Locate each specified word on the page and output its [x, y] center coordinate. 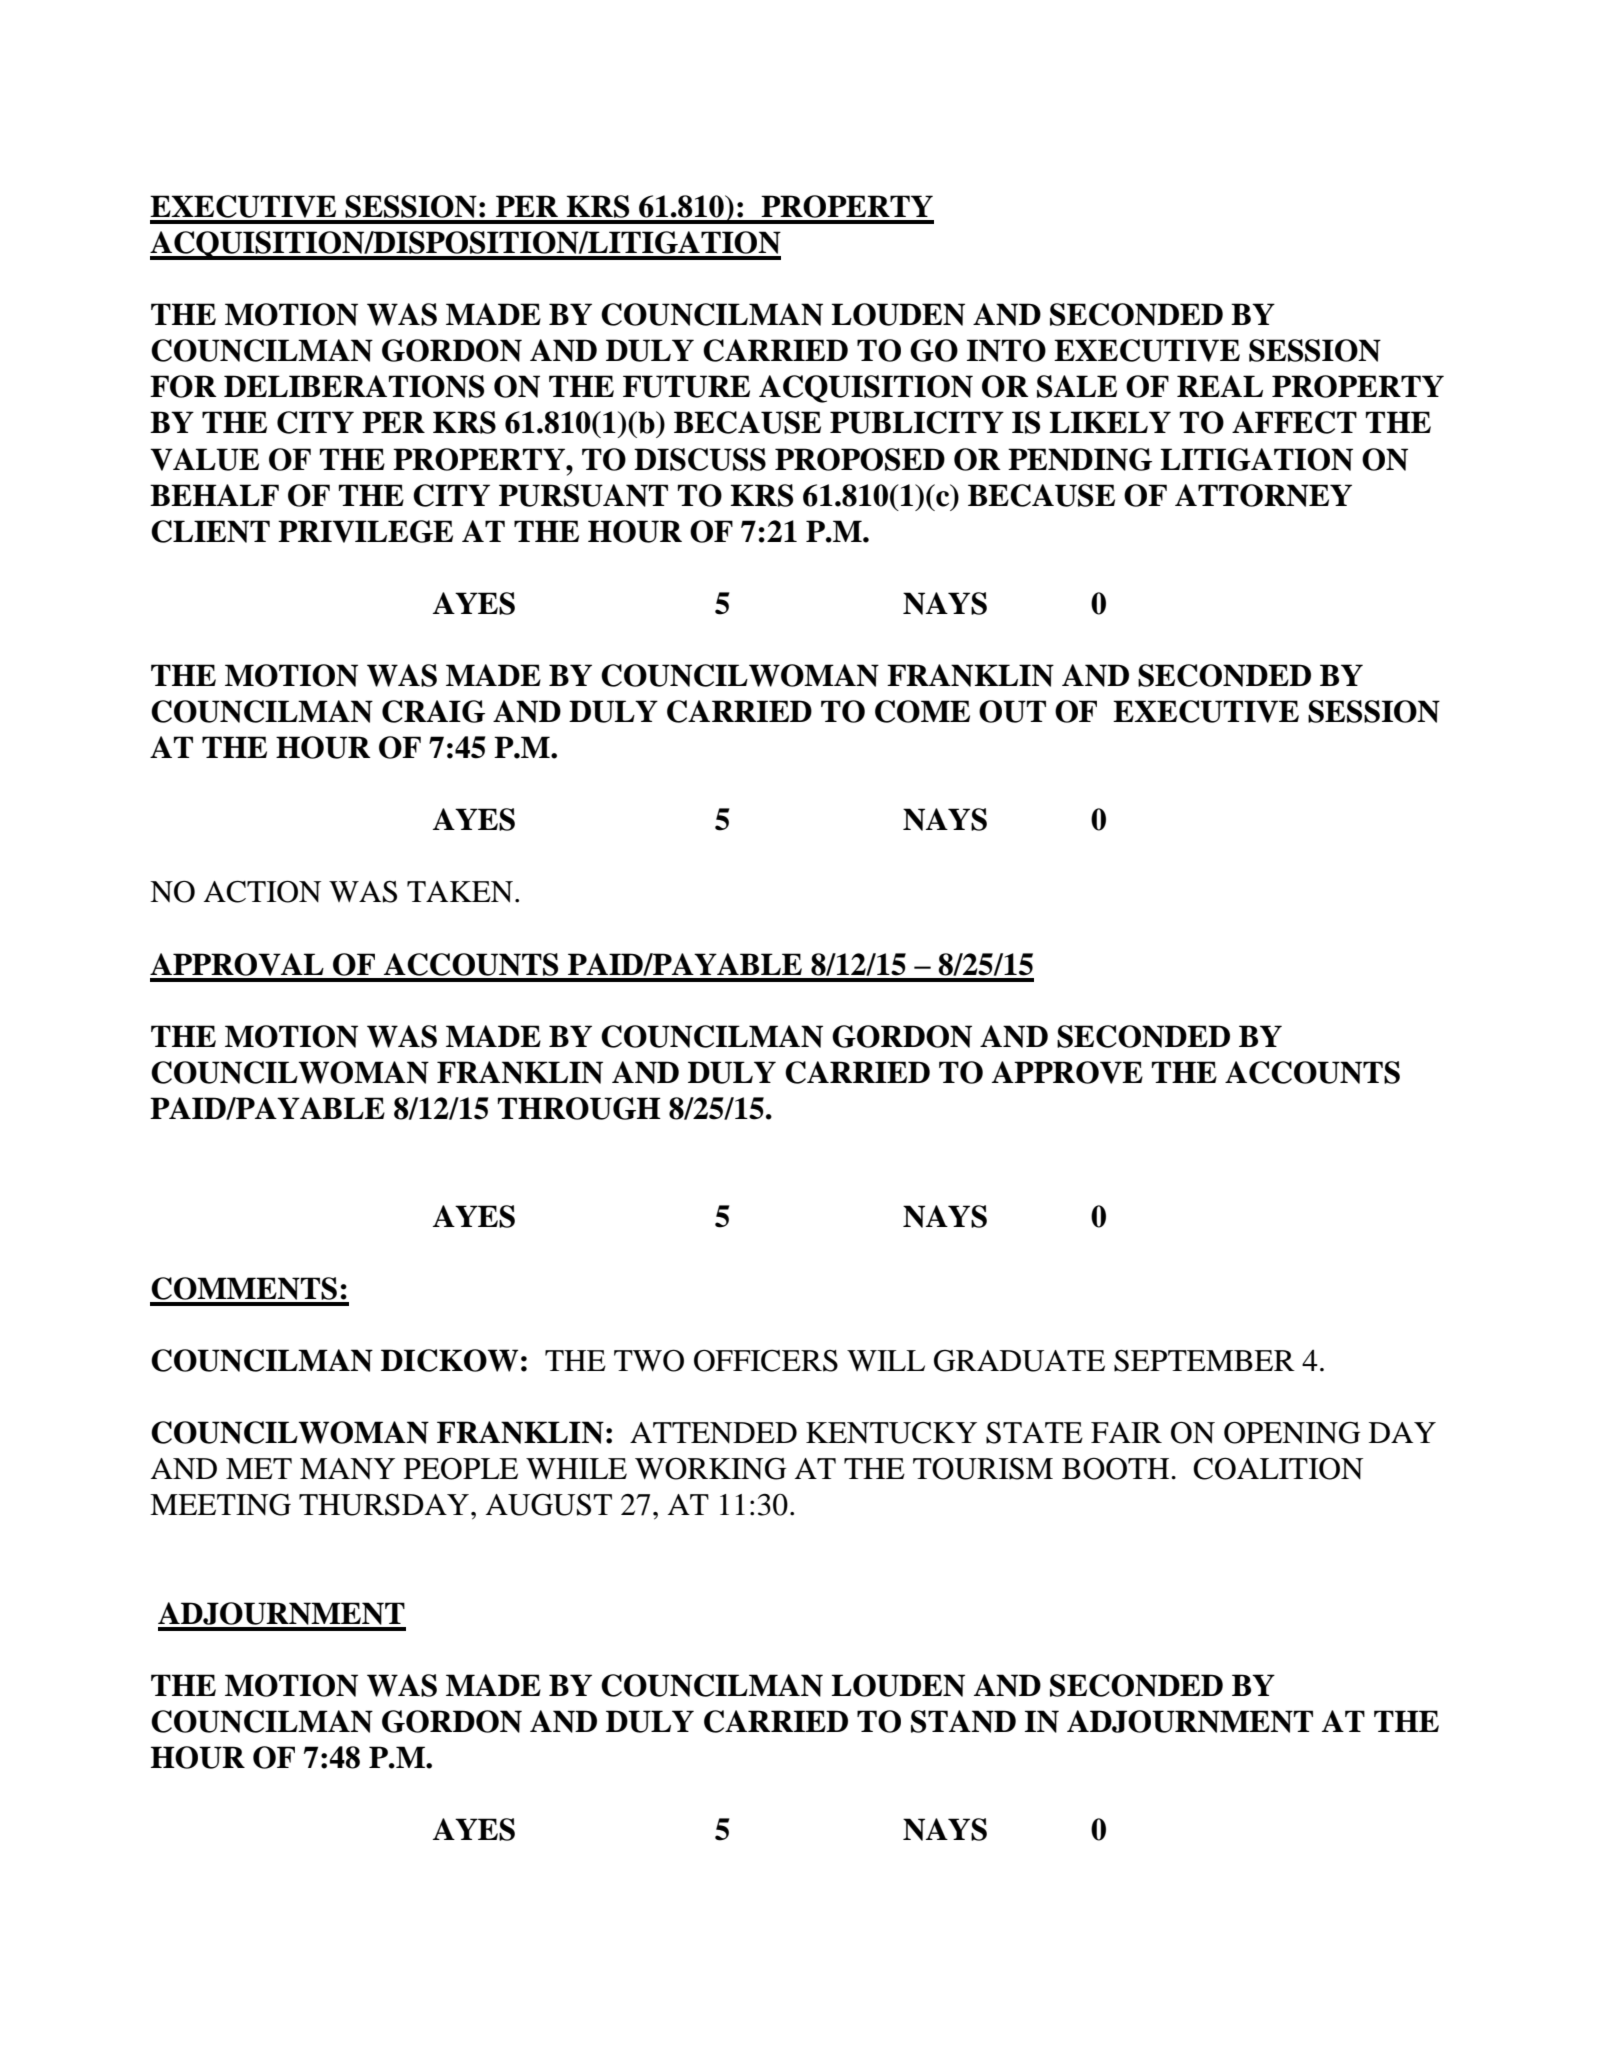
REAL [1220, 386]
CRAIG [433, 711]
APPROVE [1067, 1072]
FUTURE [686, 386]
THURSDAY [385, 1505]
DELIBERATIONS [354, 386]
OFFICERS [766, 1361]
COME [922, 711]
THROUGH [579, 1108]
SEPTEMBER [1204, 1361]
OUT [1012, 711]
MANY [347, 1468]
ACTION [262, 891]
